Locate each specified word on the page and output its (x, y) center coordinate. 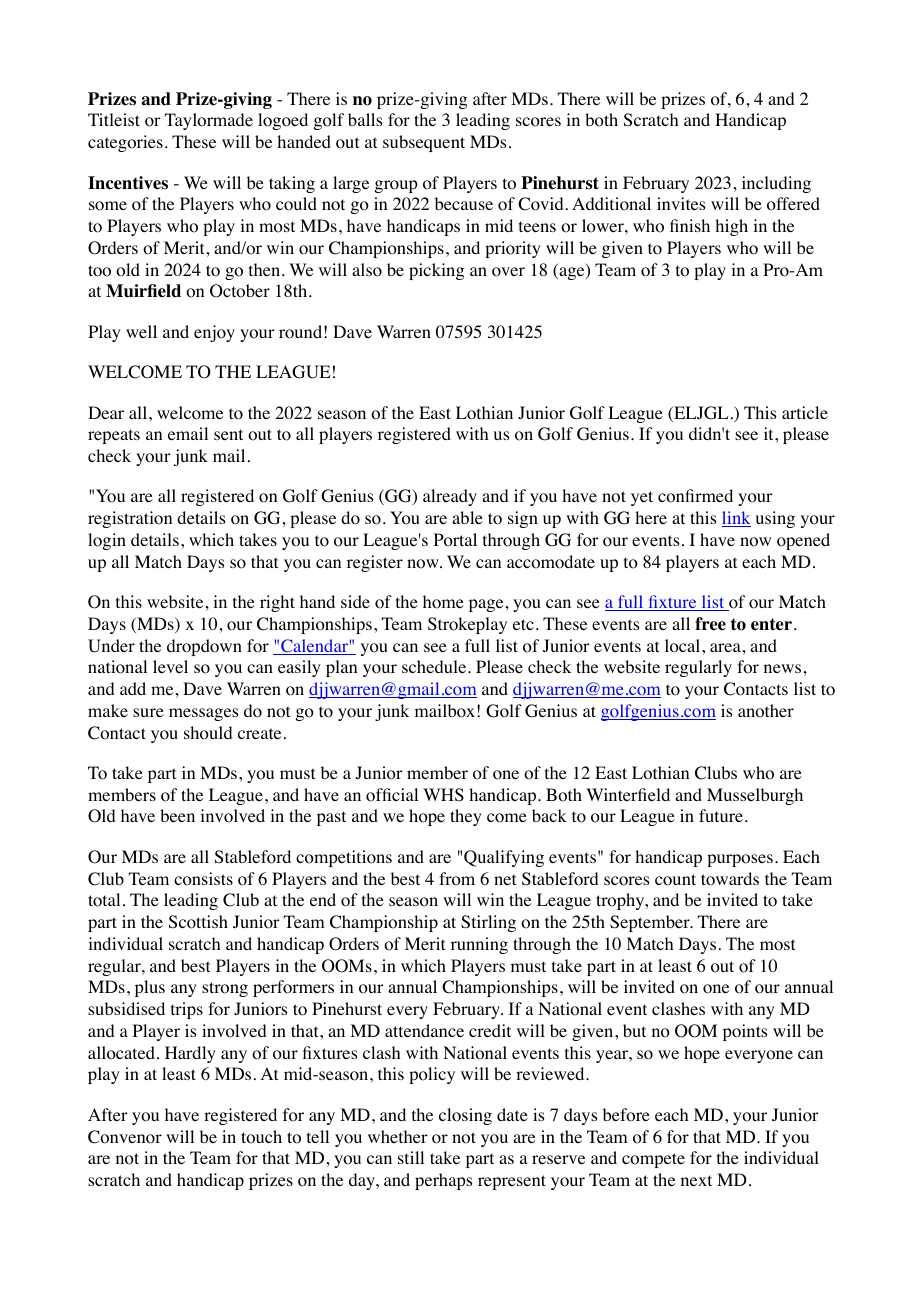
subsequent (424, 143)
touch (261, 1137)
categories (125, 143)
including (776, 184)
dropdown (204, 647)
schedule (435, 666)
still (411, 1157)
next (696, 1180)
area (725, 647)
